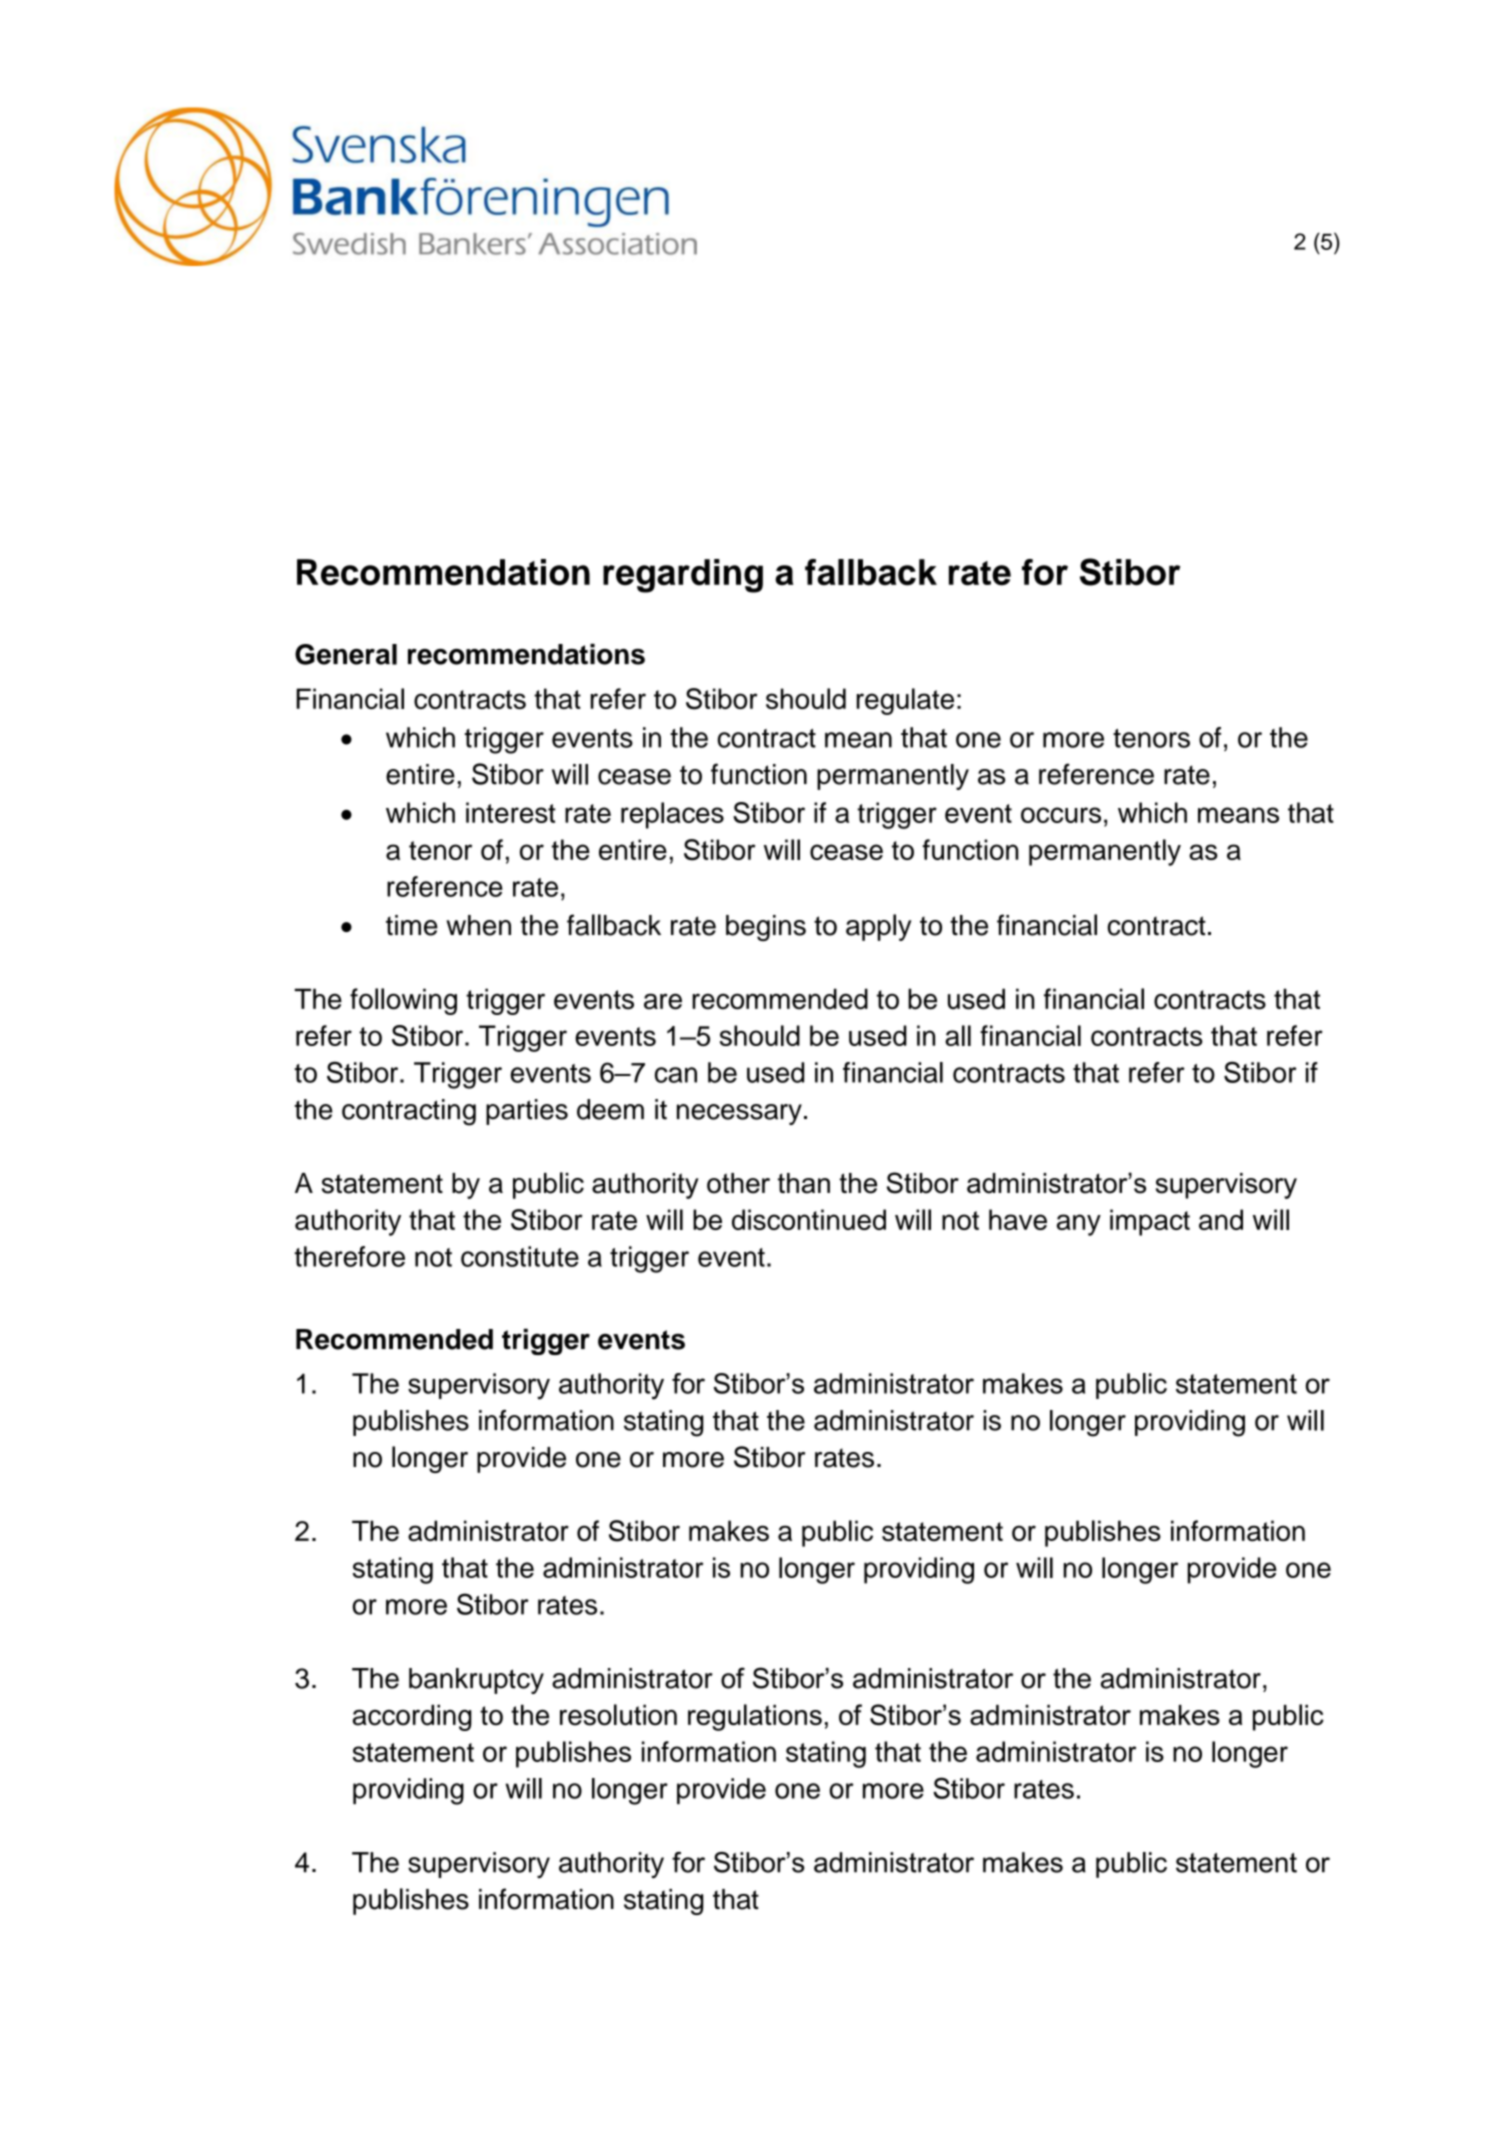  What do you see at coordinates (1018, 1219) in the document?
I see `have` at bounding box center [1018, 1219].
